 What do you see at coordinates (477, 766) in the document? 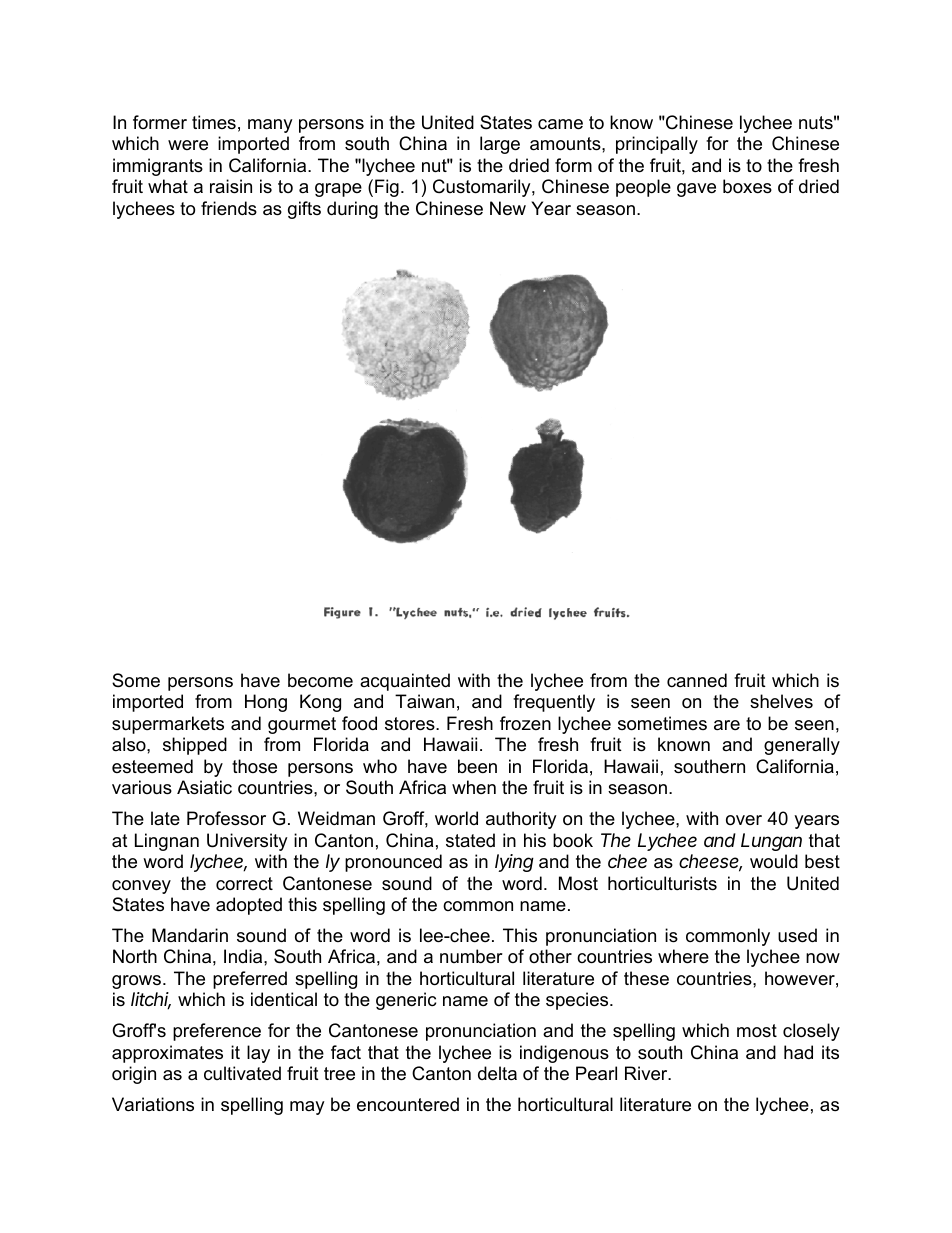
I see `been` at bounding box center [477, 766].
